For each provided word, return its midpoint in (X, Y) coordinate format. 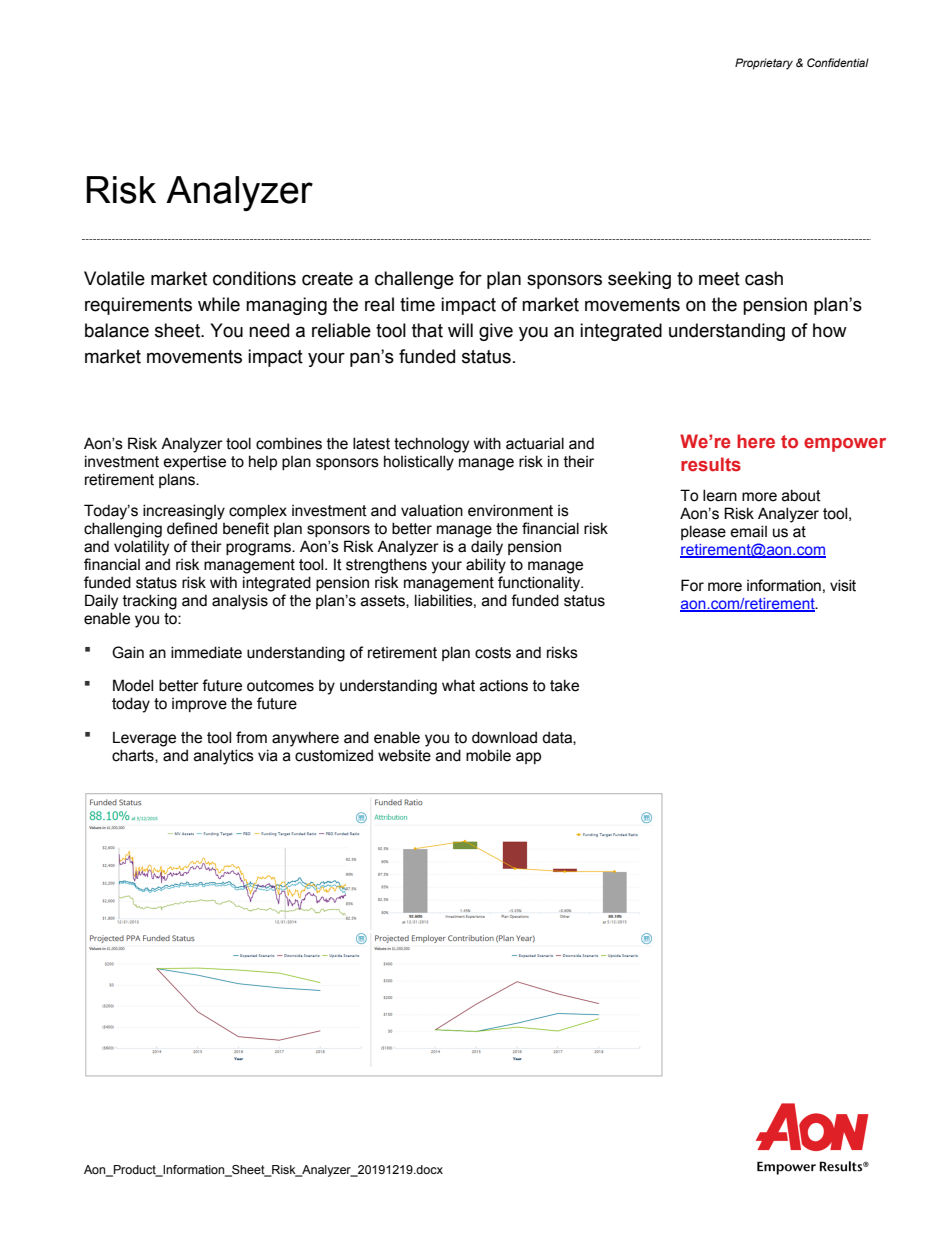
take (564, 685)
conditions (254, 278)
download (504, 737)
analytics (224, 757)
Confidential (838, 62)
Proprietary (764, 64)
